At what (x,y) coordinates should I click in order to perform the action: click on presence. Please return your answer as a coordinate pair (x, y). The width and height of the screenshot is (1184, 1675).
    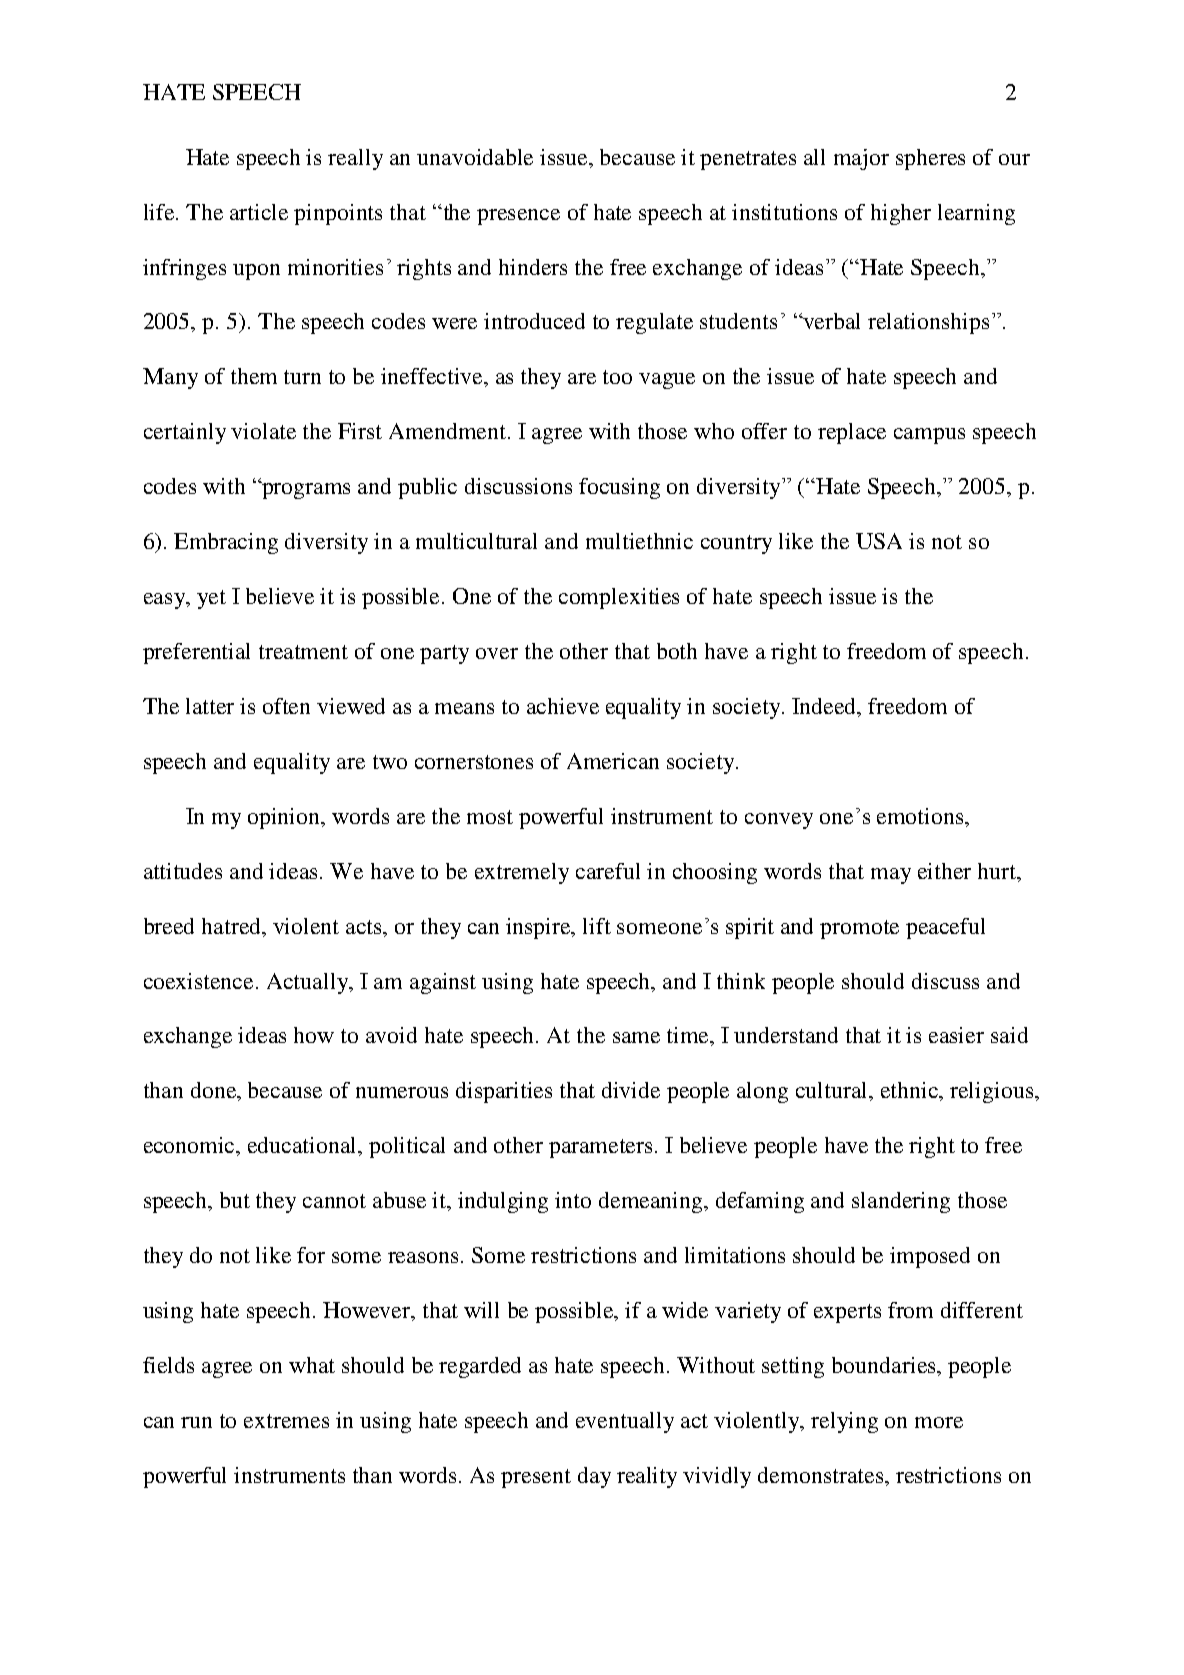
    Looking at the image, I should click on (518, 217).
